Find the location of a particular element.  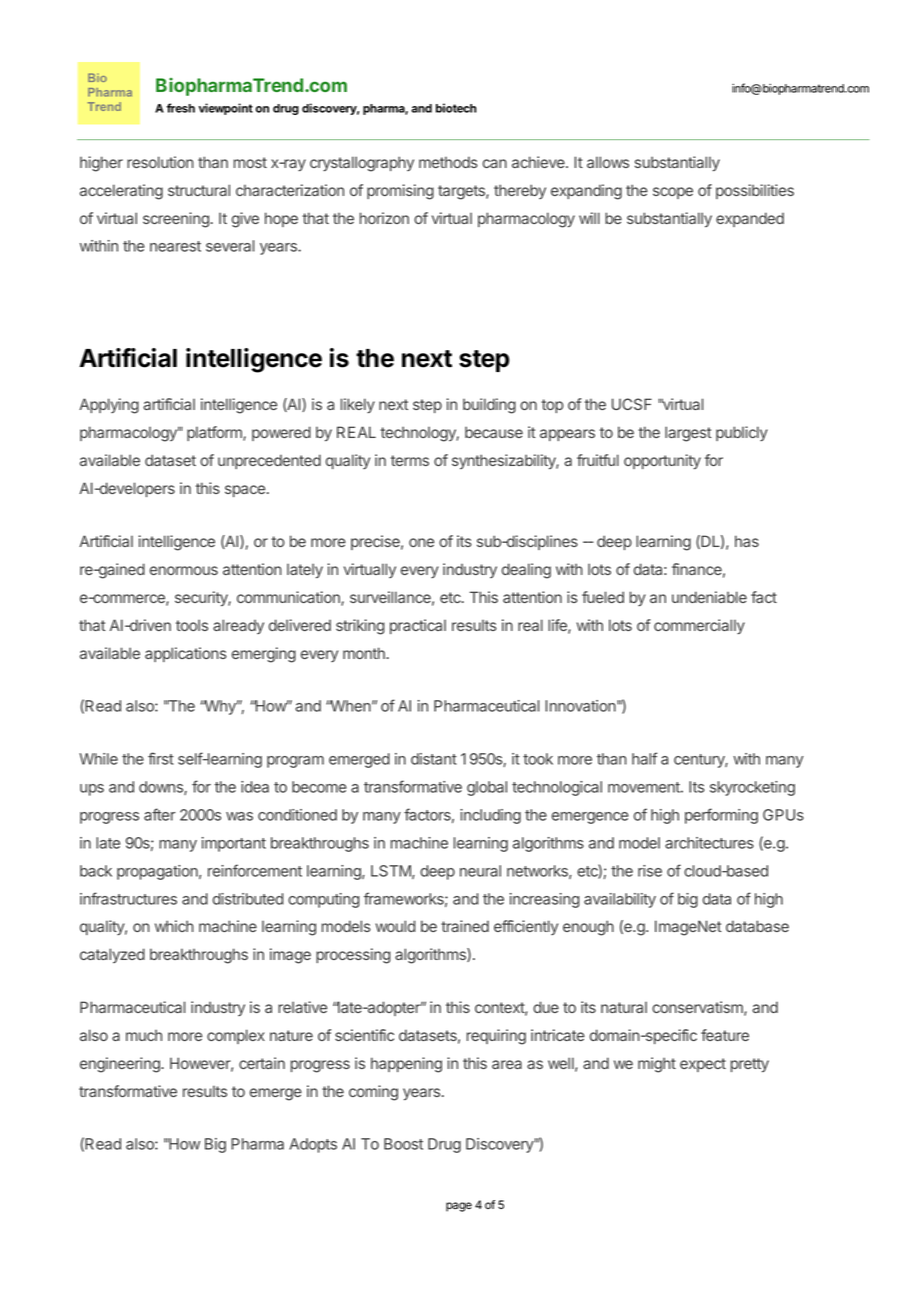

methods is located at coordinates (448, 162).
